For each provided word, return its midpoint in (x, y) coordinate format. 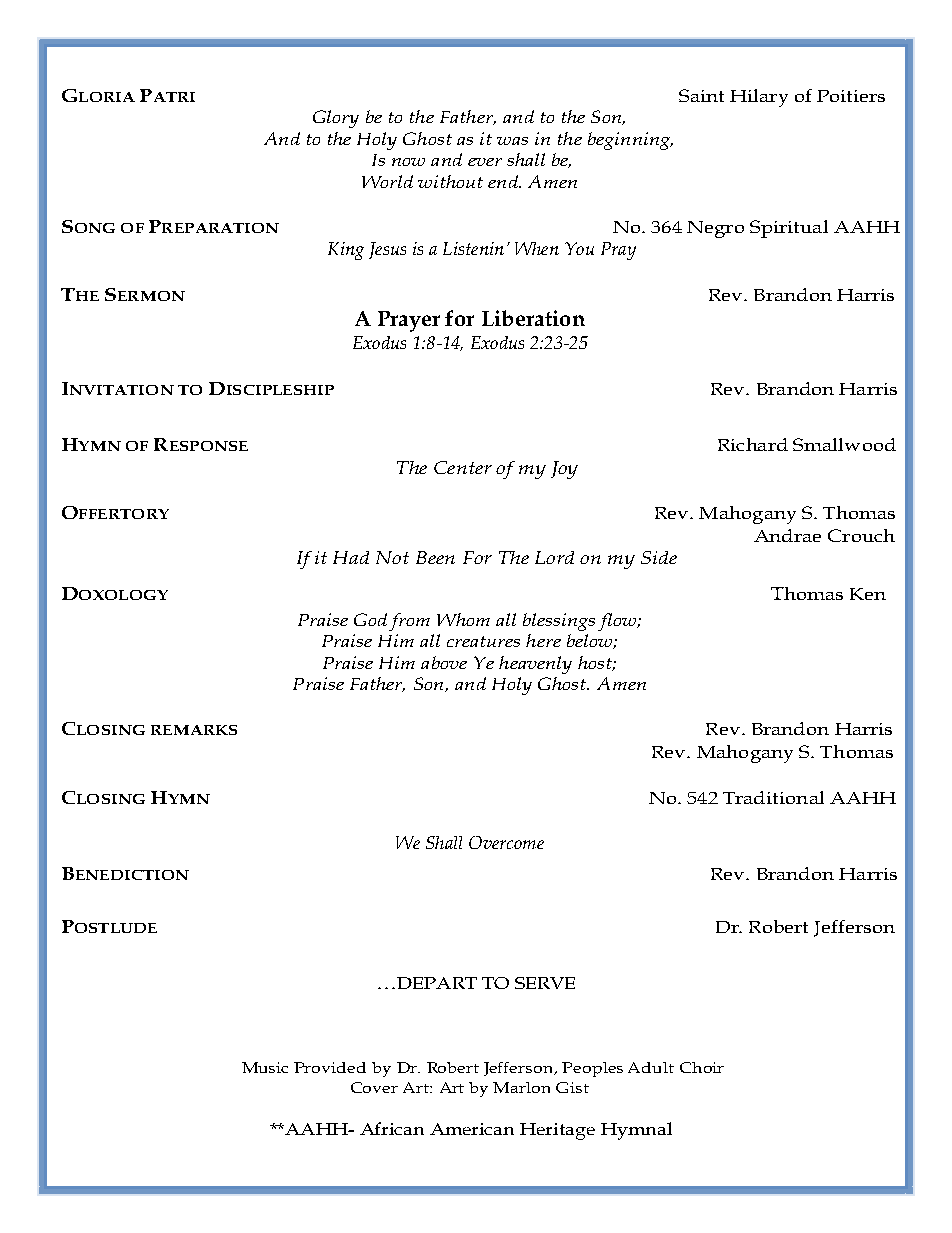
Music (265, 1067)
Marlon (521, 1087)
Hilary (759, 98)
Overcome (506, 842)
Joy (564, 470)
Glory (336, 119)
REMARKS (194, 730)
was (512, 141)
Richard (753, 444)
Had (351, 557)
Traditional (773, 797)
